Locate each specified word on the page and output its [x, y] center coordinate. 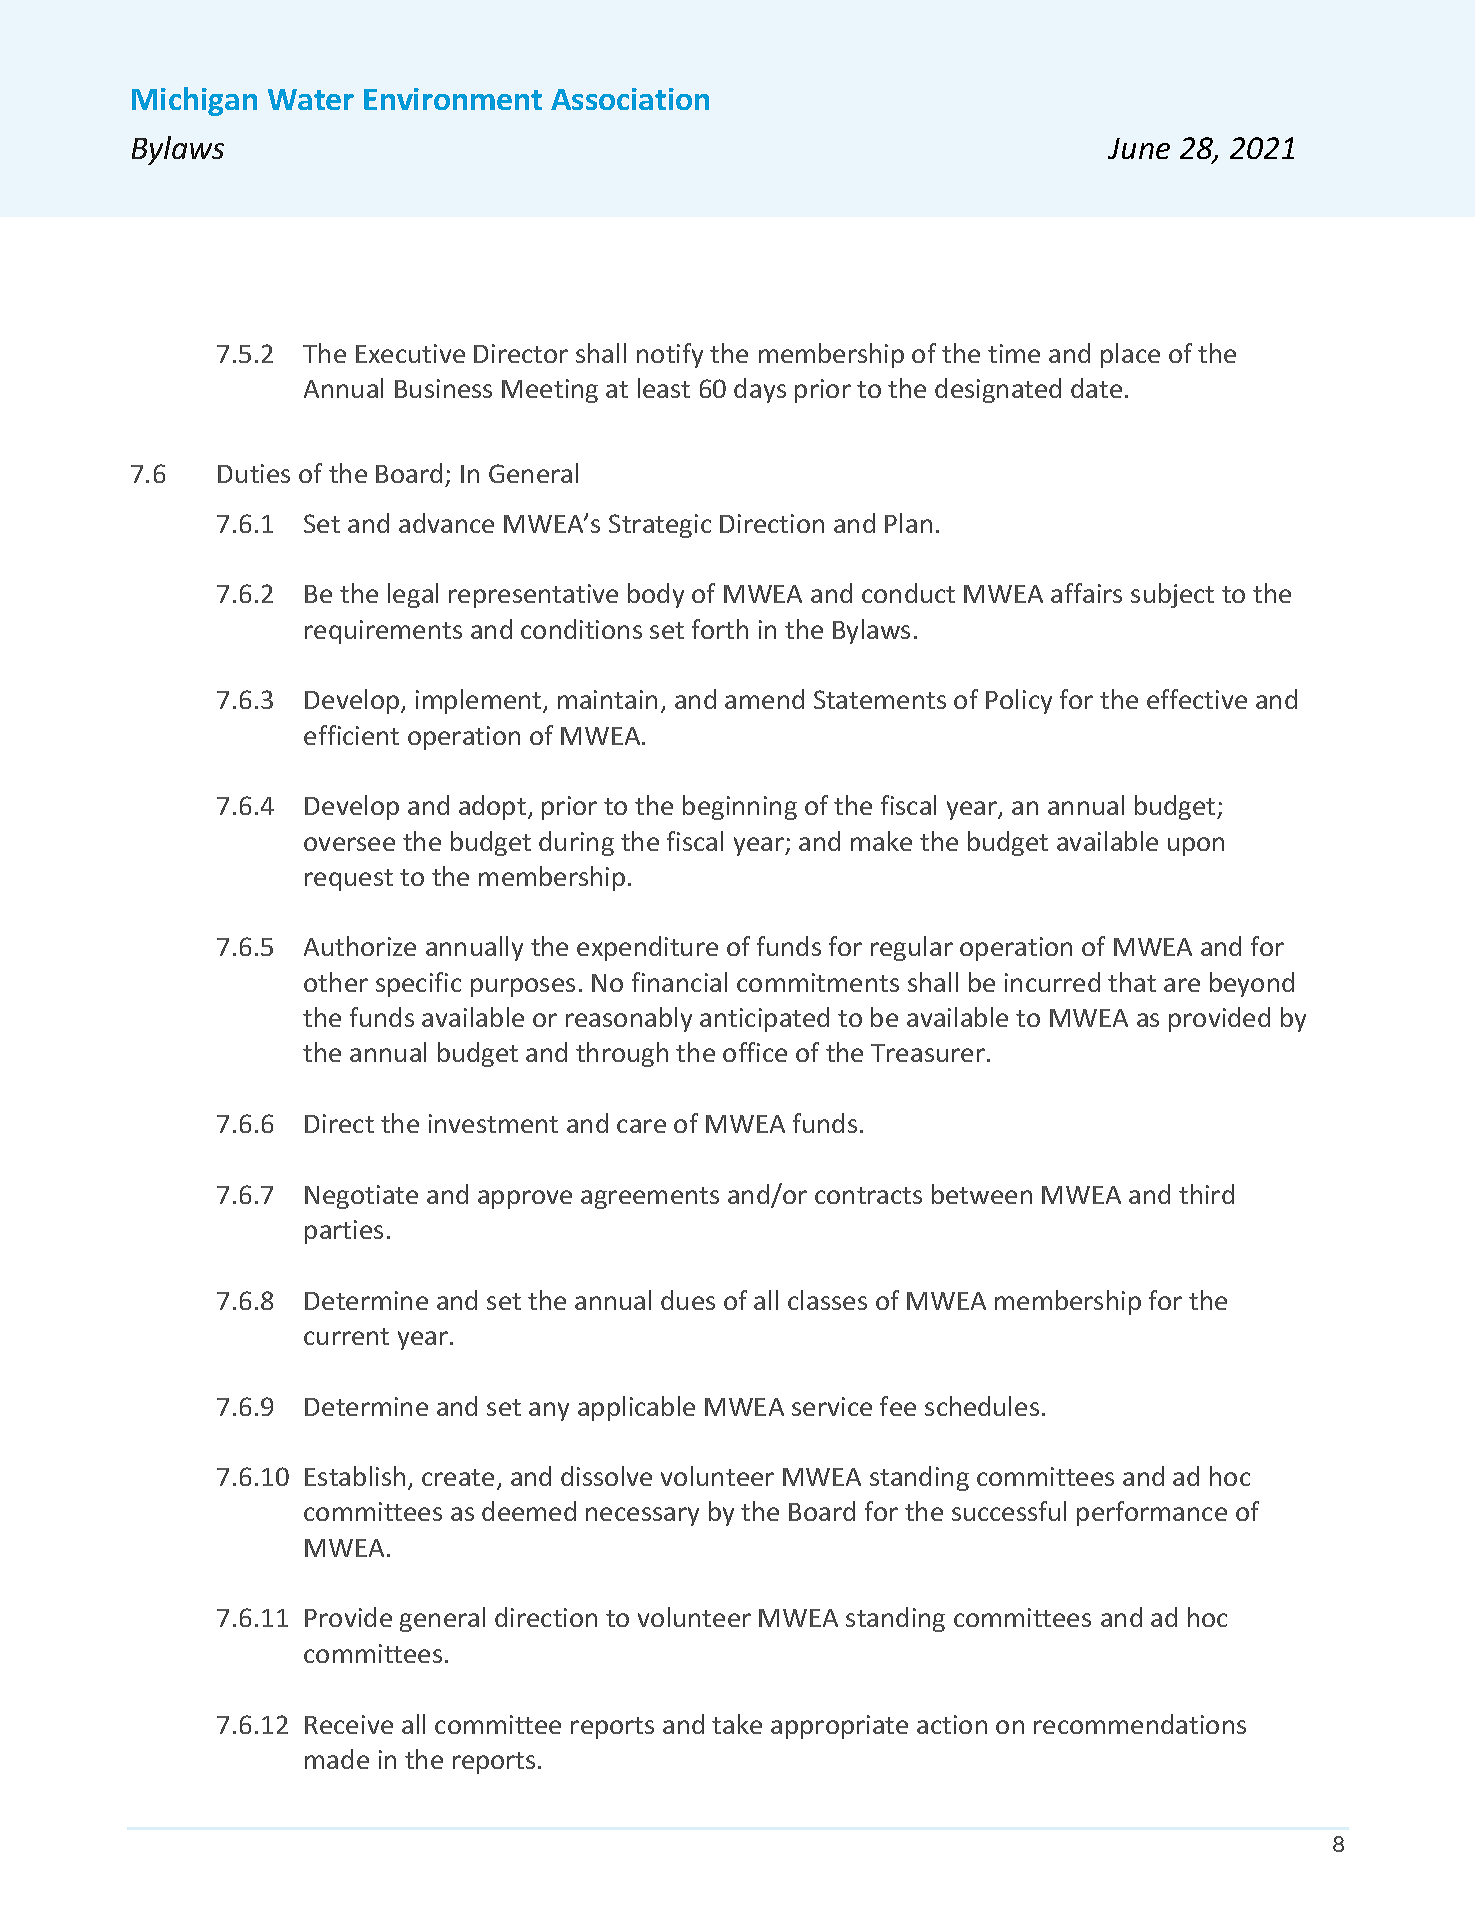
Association [630, 99]
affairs [1086, 593]
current [346, 1336]
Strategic [660, 526]
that [1132, 982]
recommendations [1140, 1724]
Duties [254, 473]
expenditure [647, 948]
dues [688, 1300]
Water [311, 99]
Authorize [360, 946]
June [1139, 148]
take [737, 1724]
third [1206, 1194]
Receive [349, 1724]
